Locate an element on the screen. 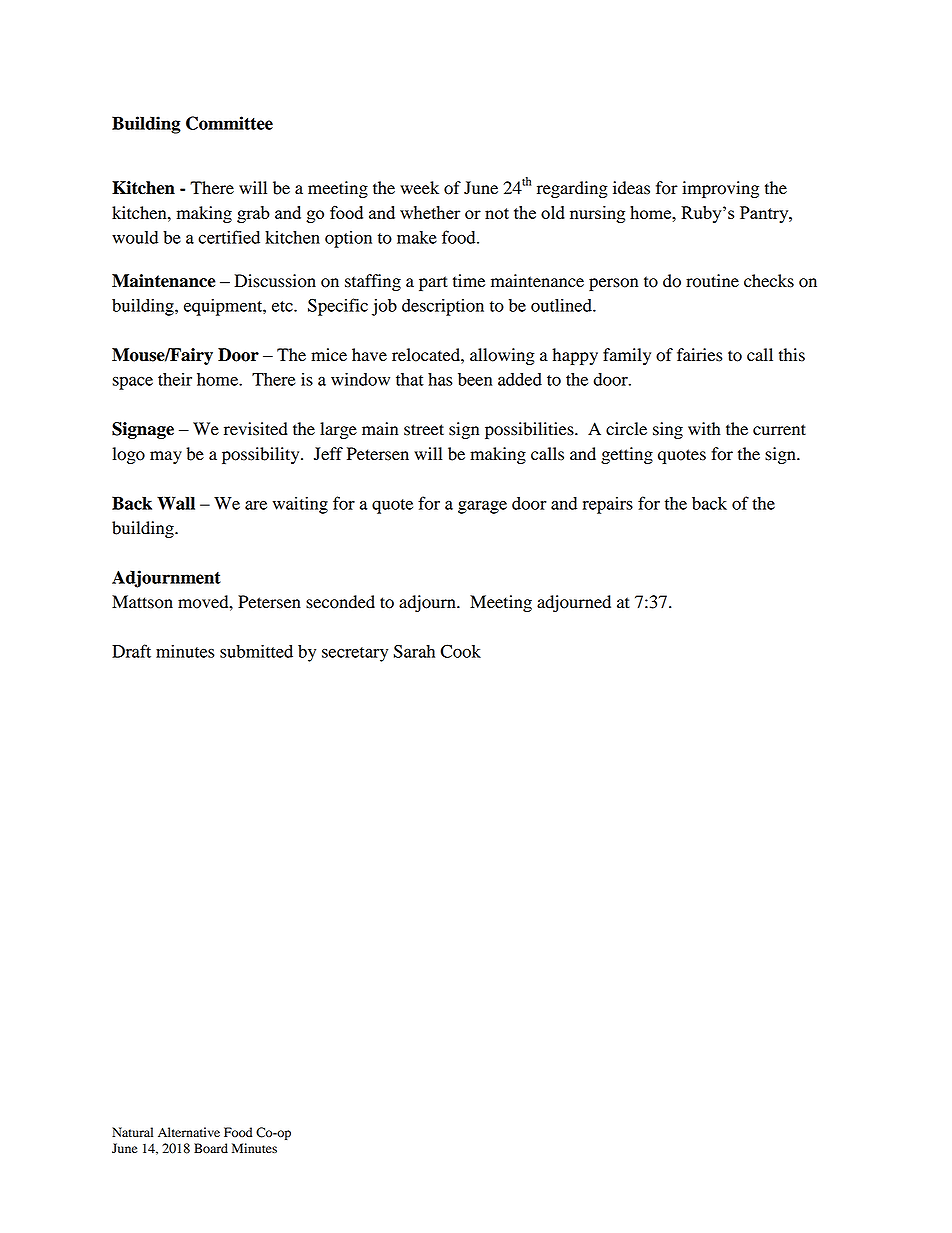 The height and width of the screenshot is (1233, 952). Sarah is located at coordinates (414, 651).
